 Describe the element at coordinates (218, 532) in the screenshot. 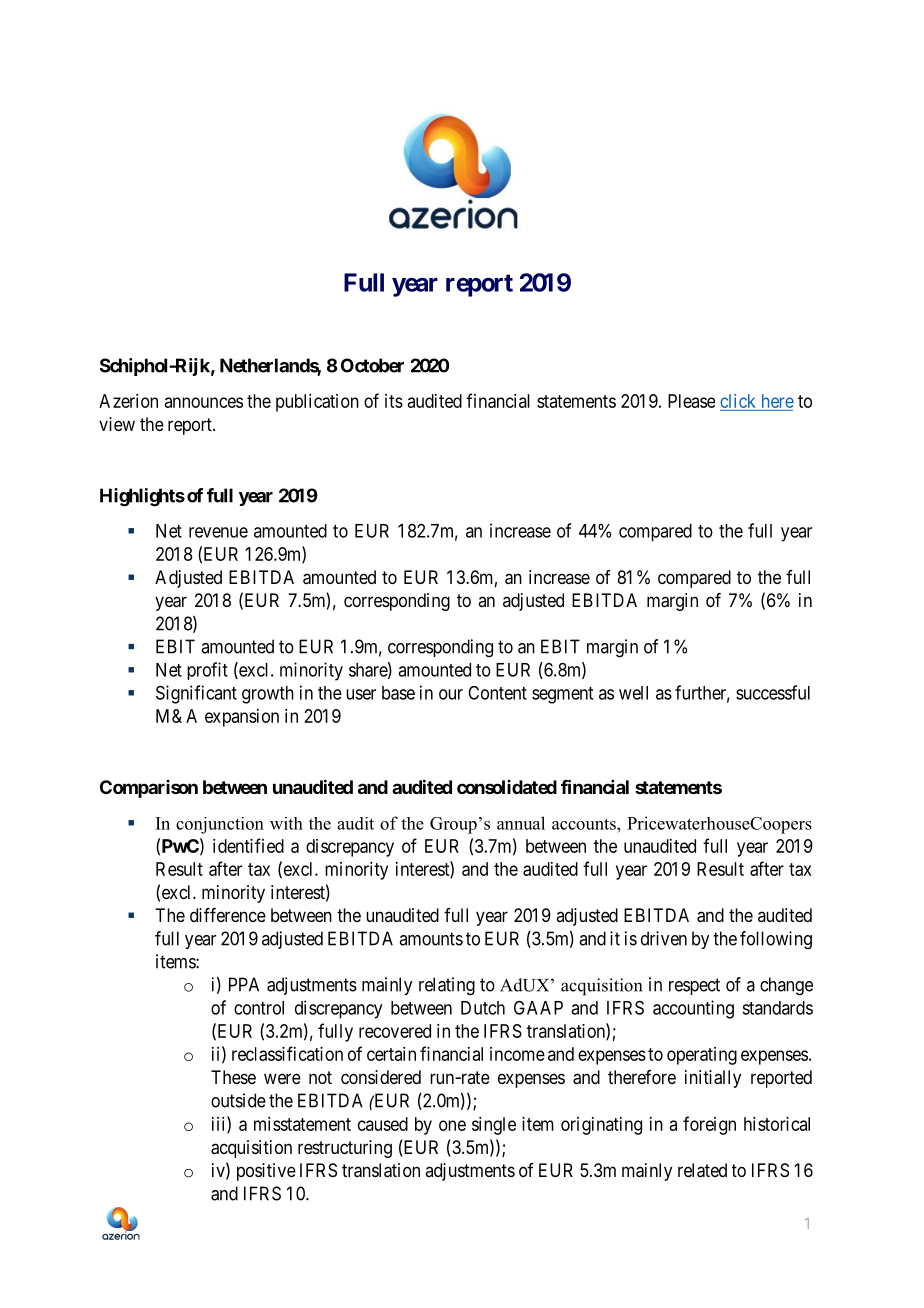

I see `revenue` at that location.
